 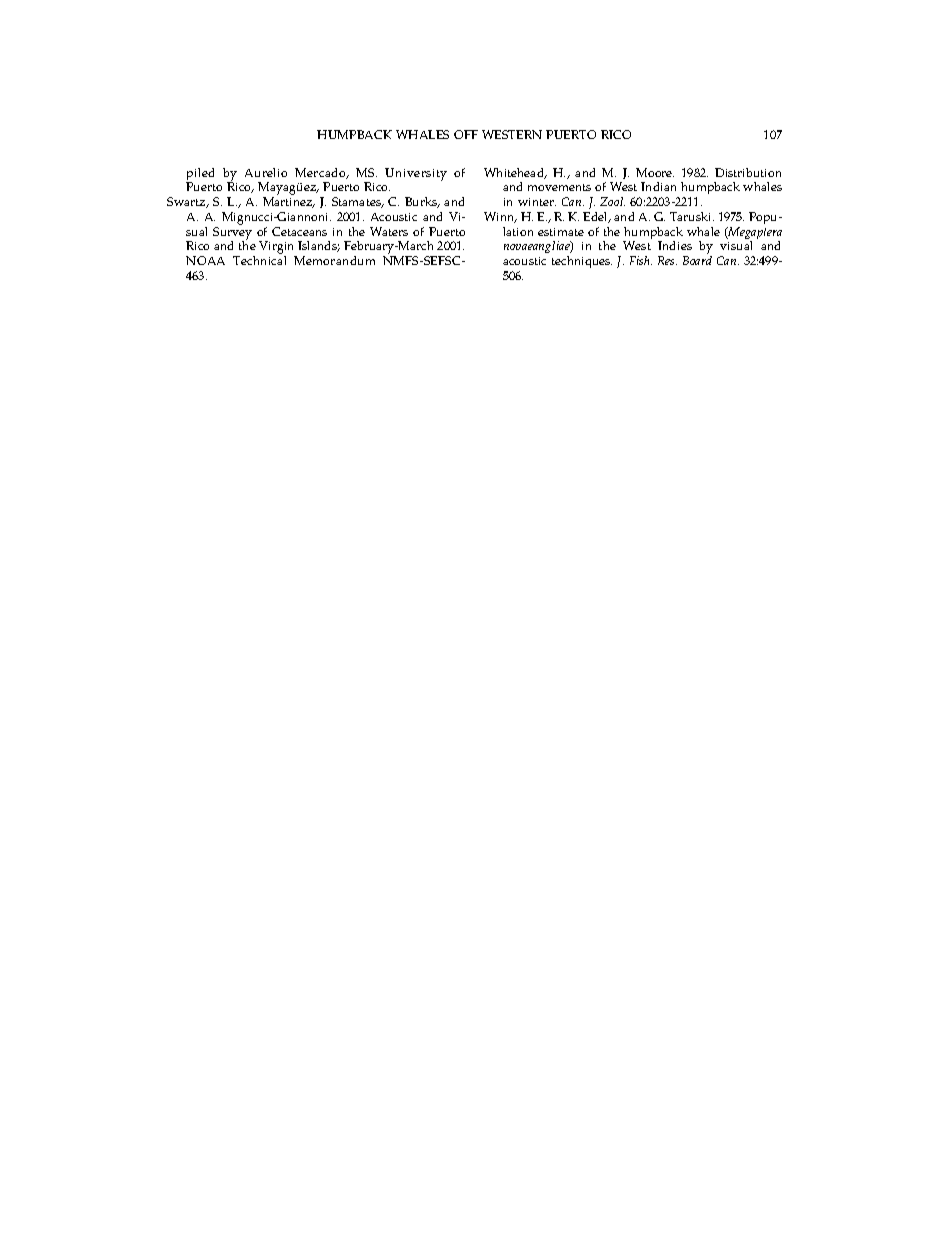 What do you see at coordinates (655, 172) in the document?
I see `Moore` at bounding box center [655, 172].
